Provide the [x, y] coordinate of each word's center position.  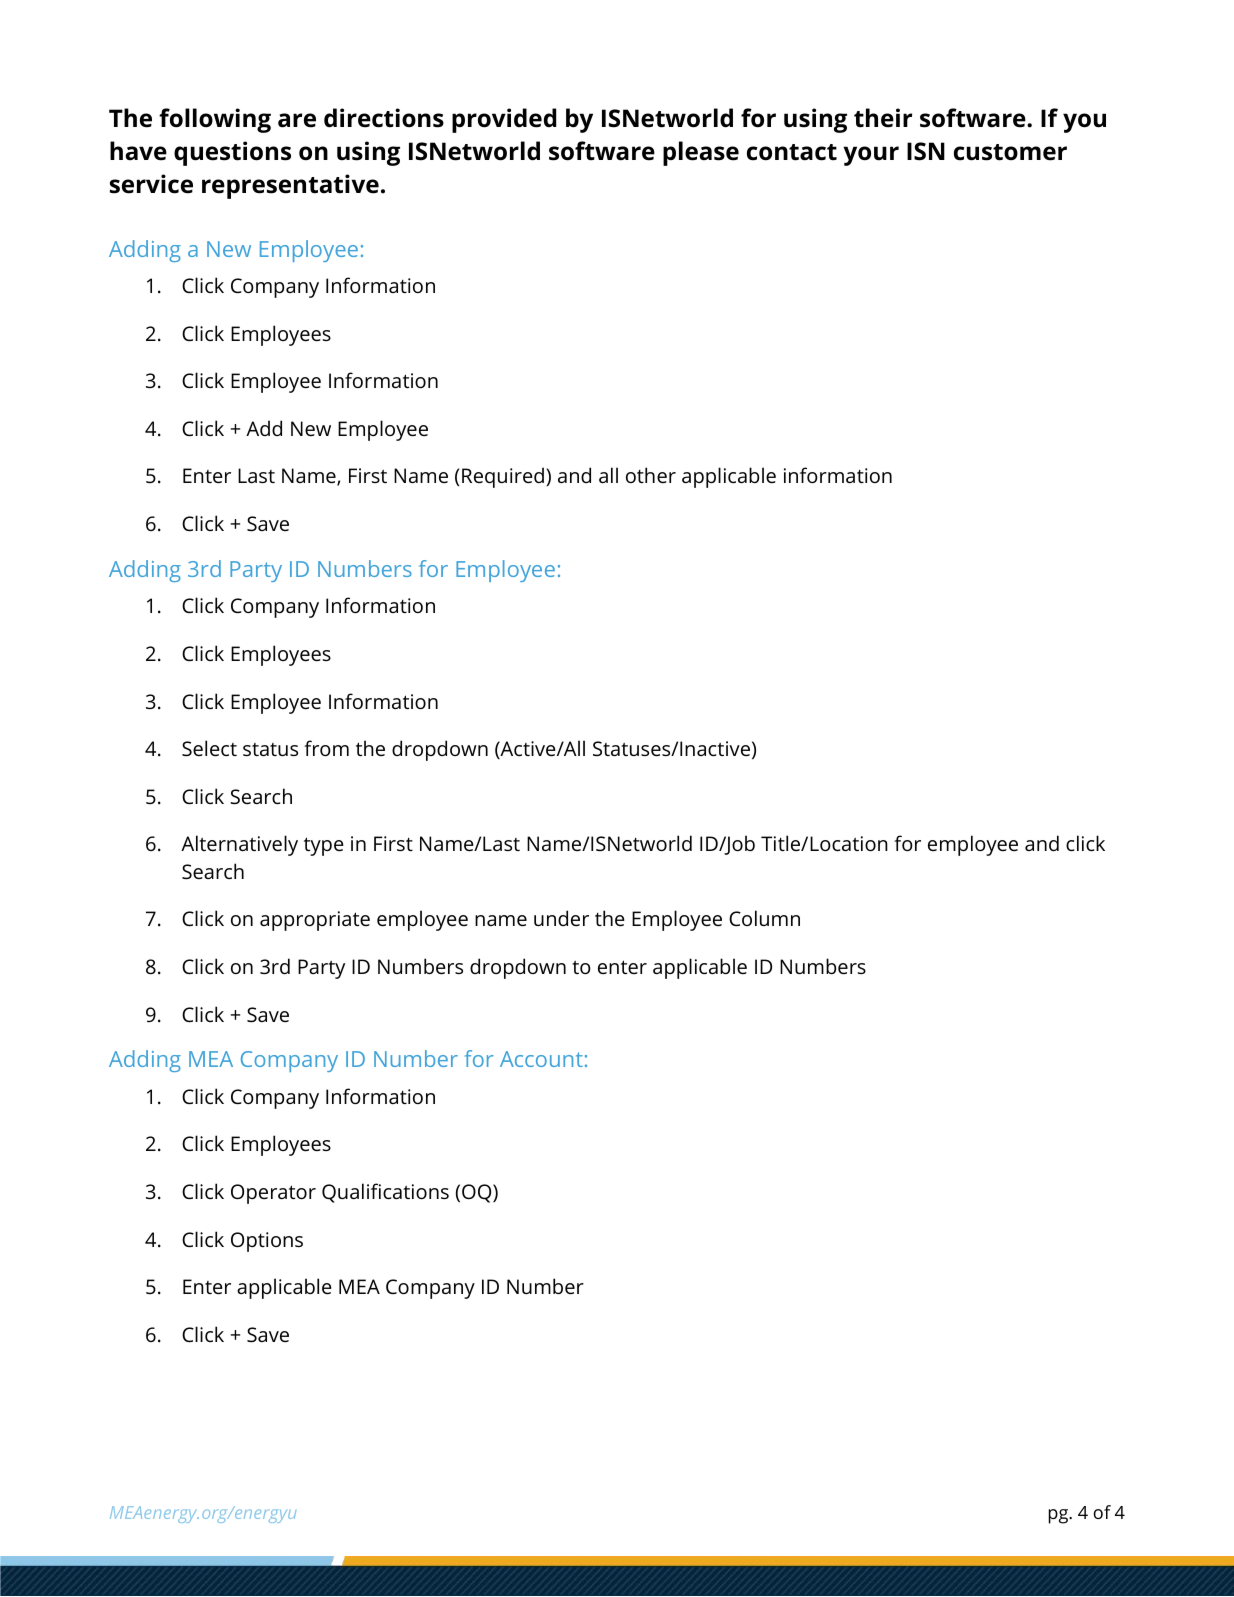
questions [232, 153]
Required [504, 477]
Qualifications [385, 1193]
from [326, 748]
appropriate [315, 921]
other [651, 475]
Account [541, 1059]
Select [209, 748]
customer [1010, 152]
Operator [273, 1194]
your [871, 156]
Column [764, 918]
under [561, 918]
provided [504, 120]
